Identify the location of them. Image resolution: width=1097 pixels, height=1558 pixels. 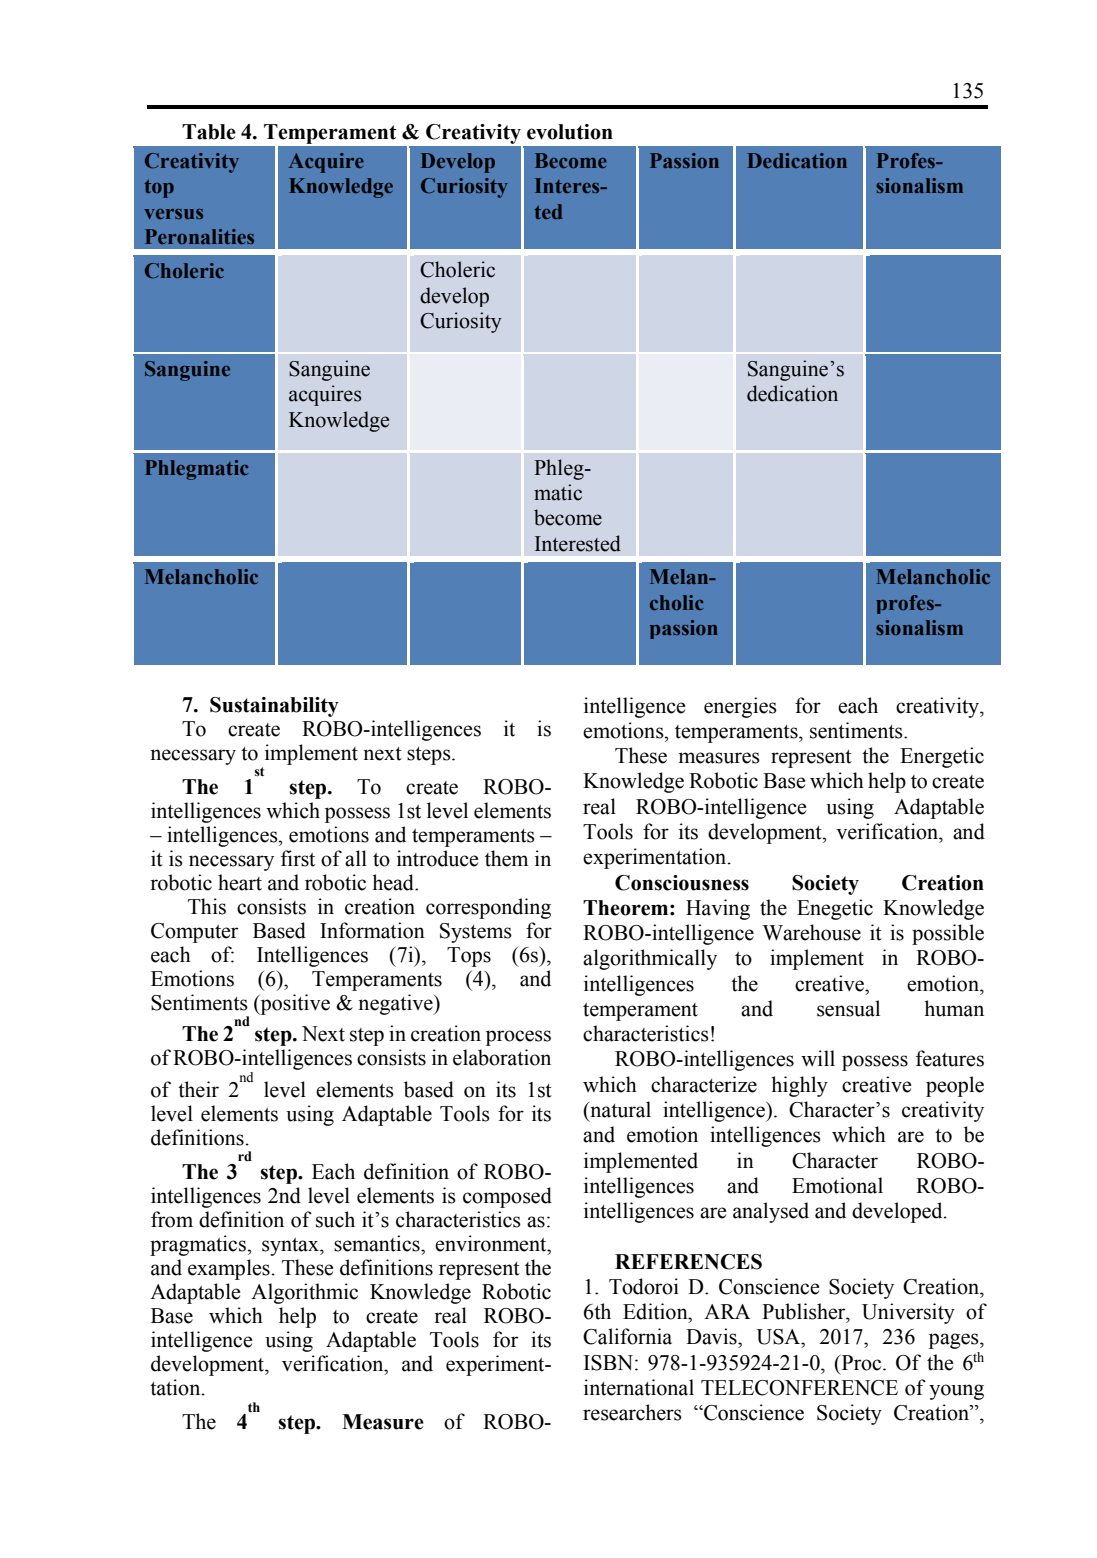
(506, 858).
